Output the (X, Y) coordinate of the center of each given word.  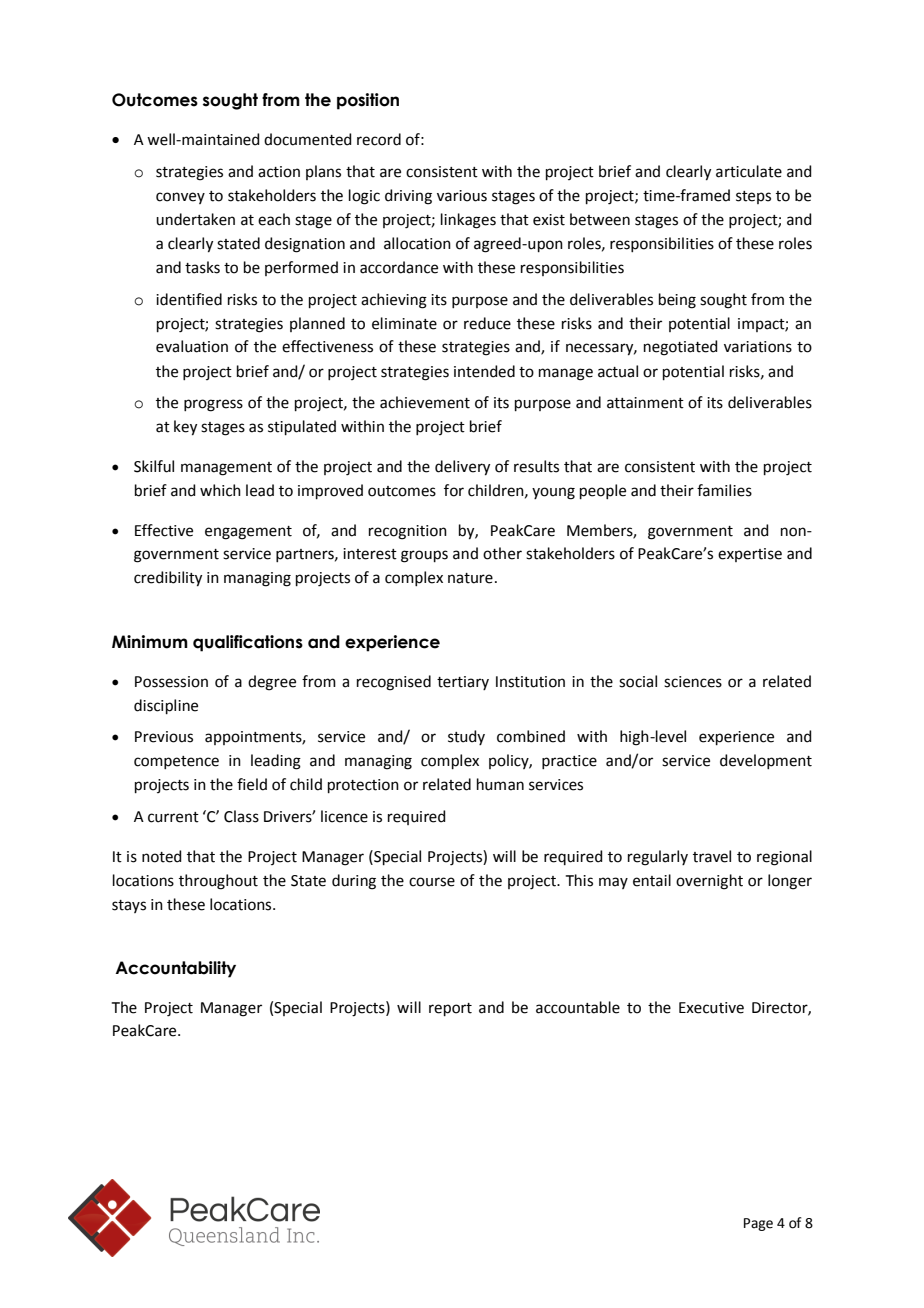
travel (712, 856)
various (462, 196)
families (724, 490)
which (220, 490)
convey (180, 198)
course (432, 882)
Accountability (175, 969)
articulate (749, 171)
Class (241, 816)
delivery (462, 468)
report (450, 1009)
